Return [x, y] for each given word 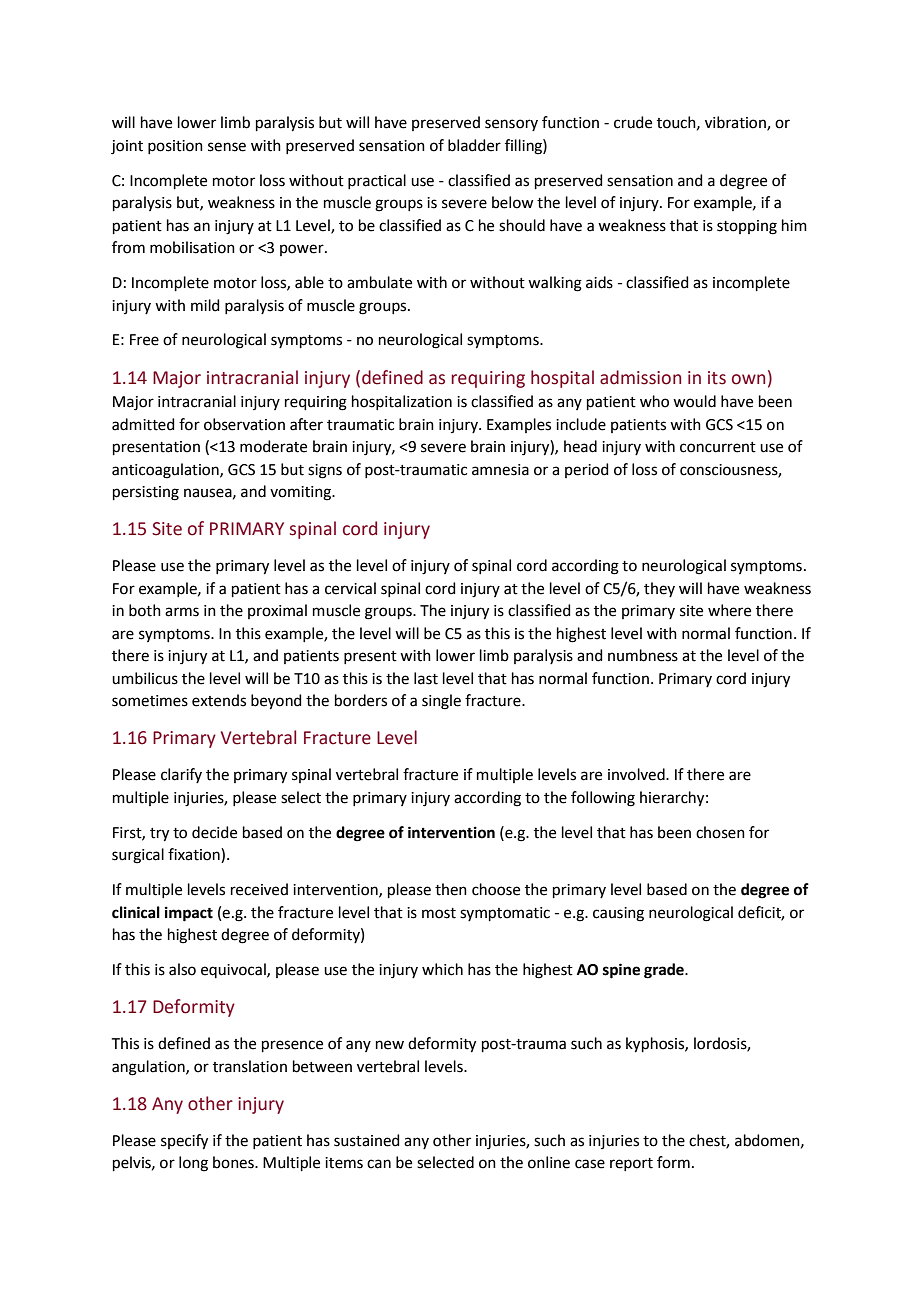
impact [189, 914]
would [694, 401]
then [451, 889]
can [379, 1164]
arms [182, 612]
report [631, 1164]
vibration [736, 123]
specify [184, 1142]
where [729, 610]
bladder [474, 145]
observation [244, 424]
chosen [720, 832]
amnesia [500, 470]
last [426, 678]
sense [227, 147]
